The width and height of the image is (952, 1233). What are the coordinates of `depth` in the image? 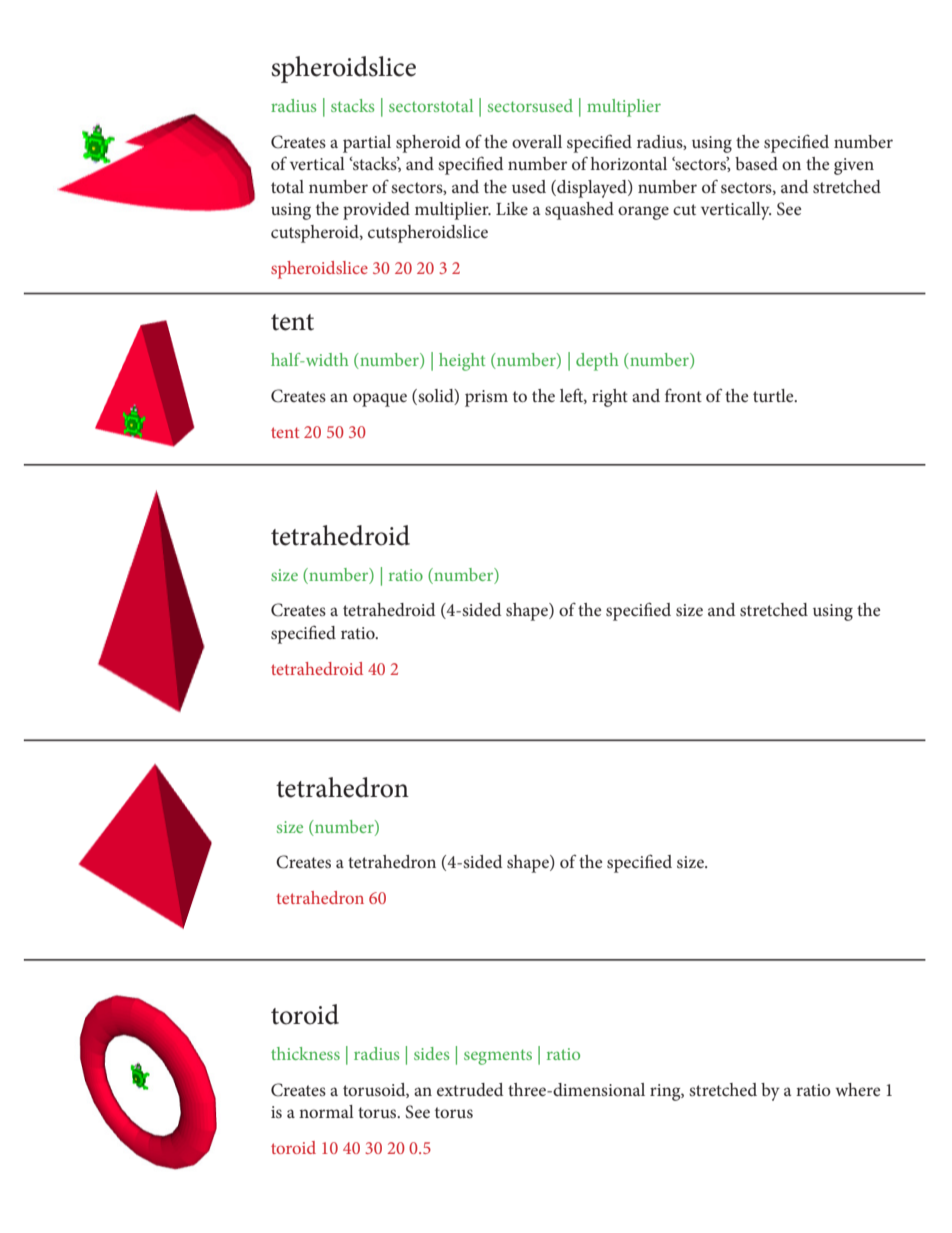 It's located at (597, 362).
